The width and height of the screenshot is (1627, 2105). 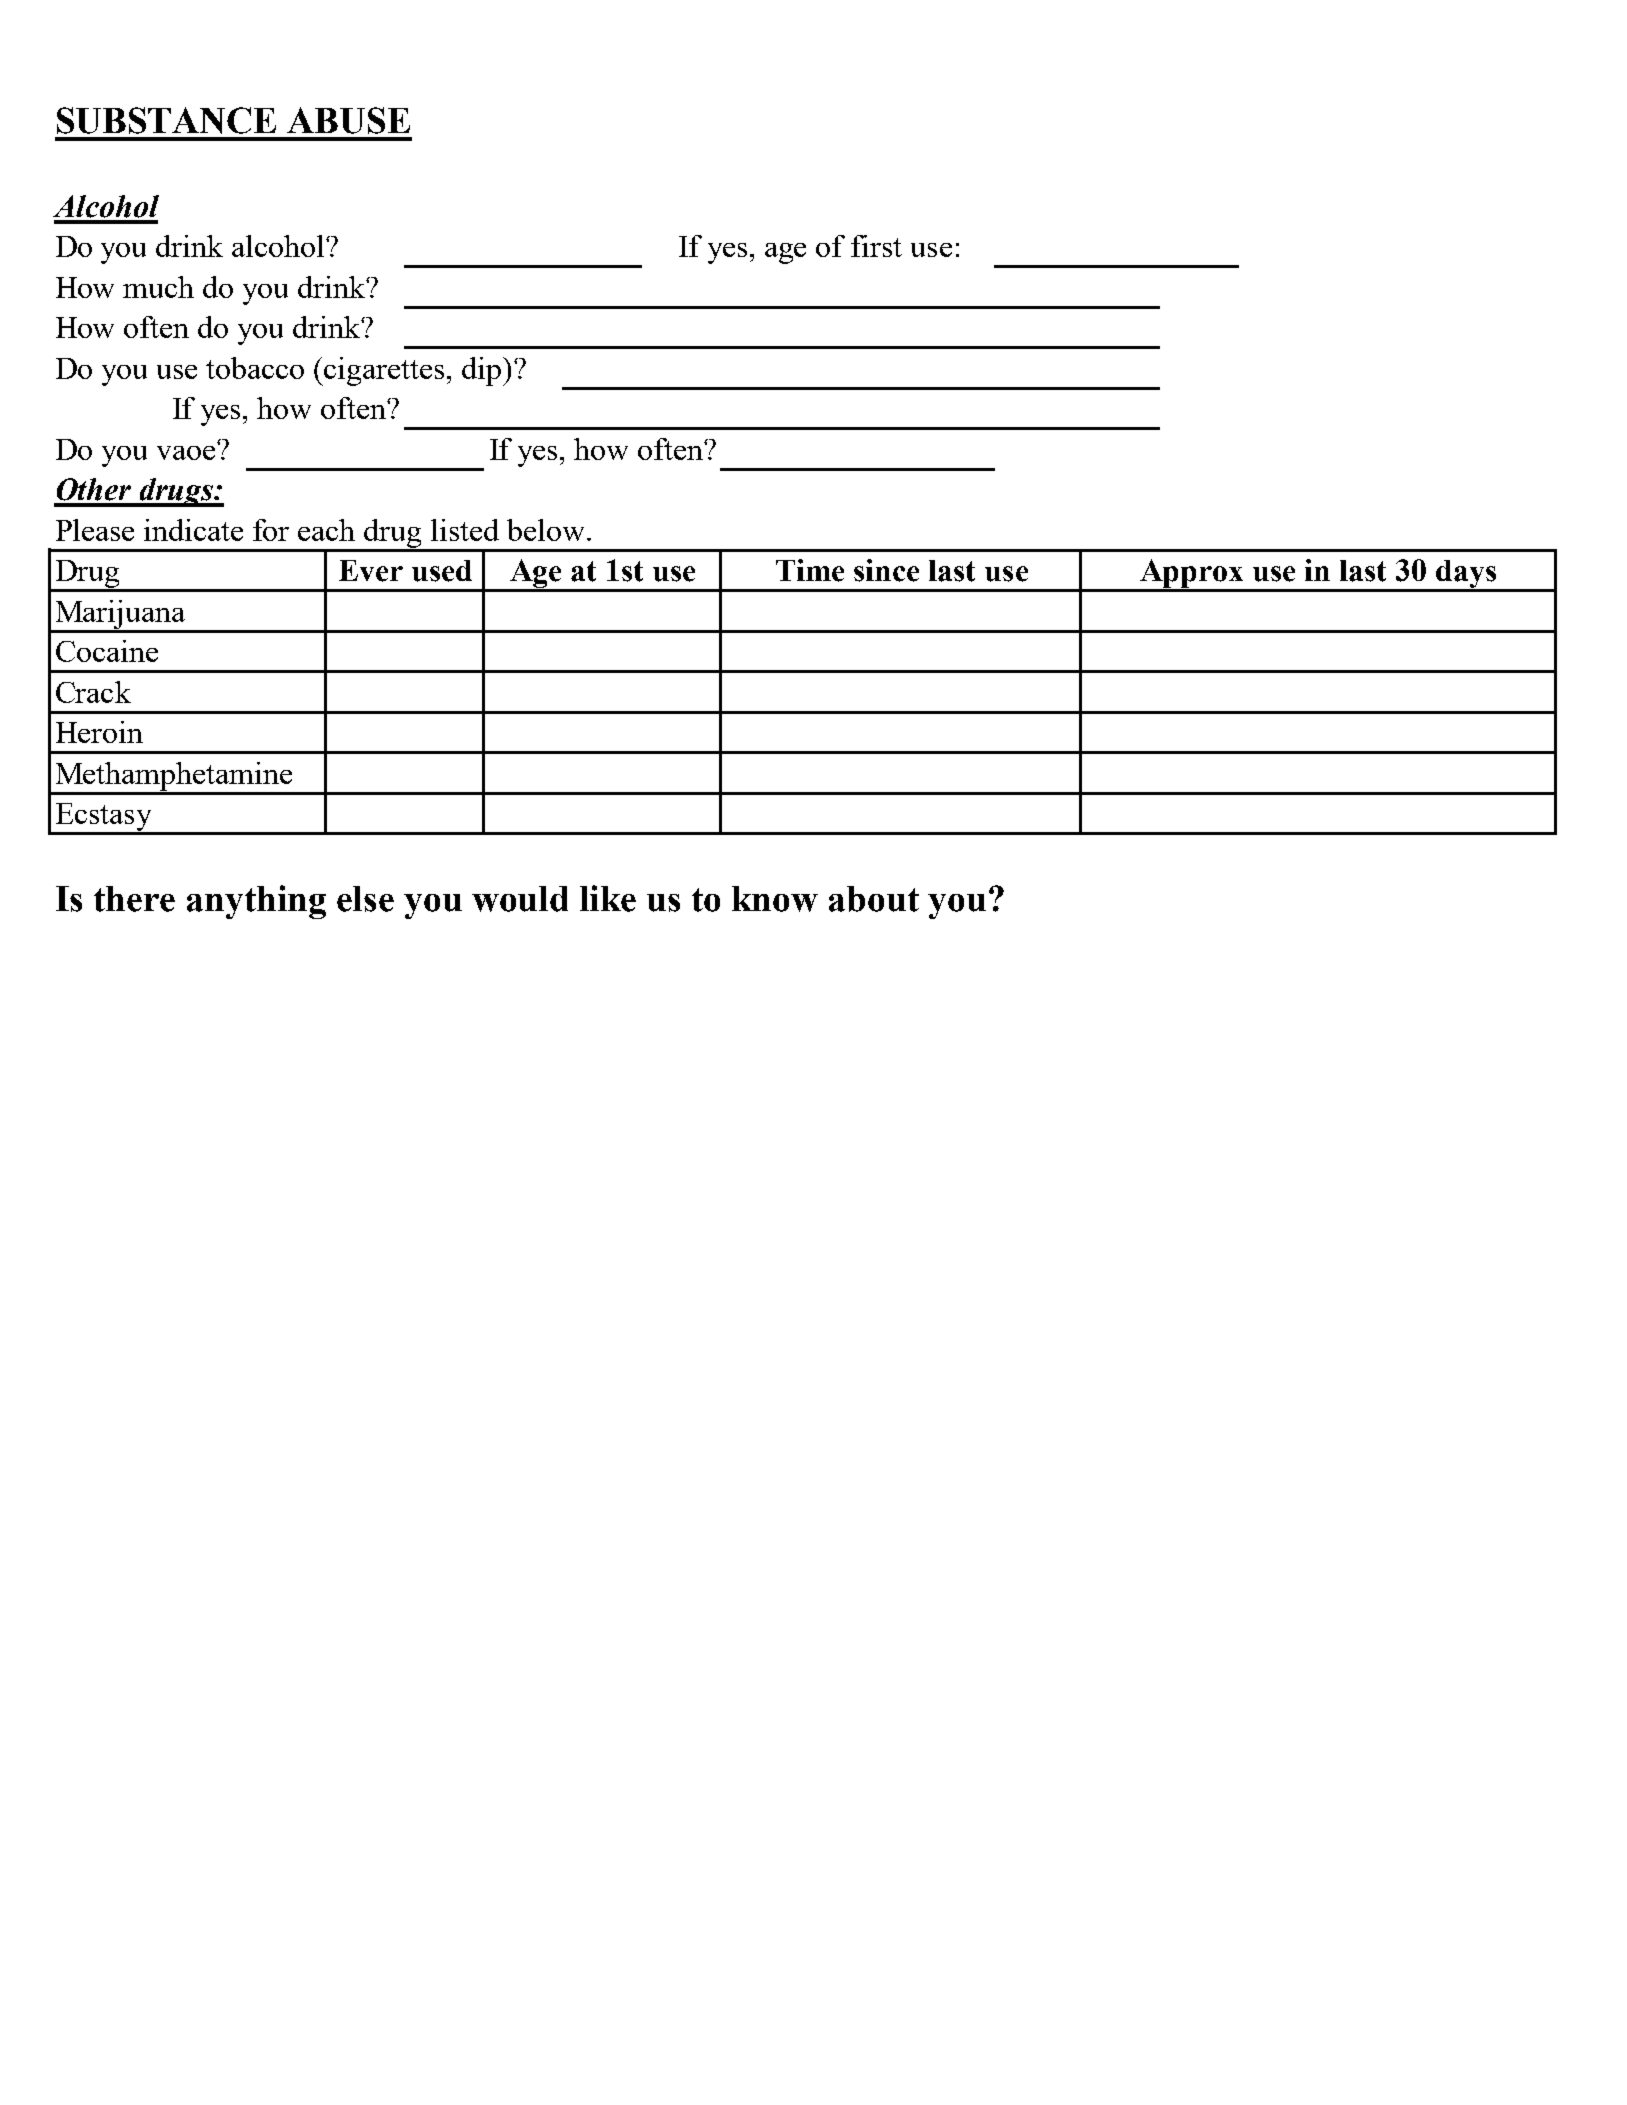 What do you see at coordinates (810, 570) in the screenshot?
I see `Time` at bounding box center [810, 570].
